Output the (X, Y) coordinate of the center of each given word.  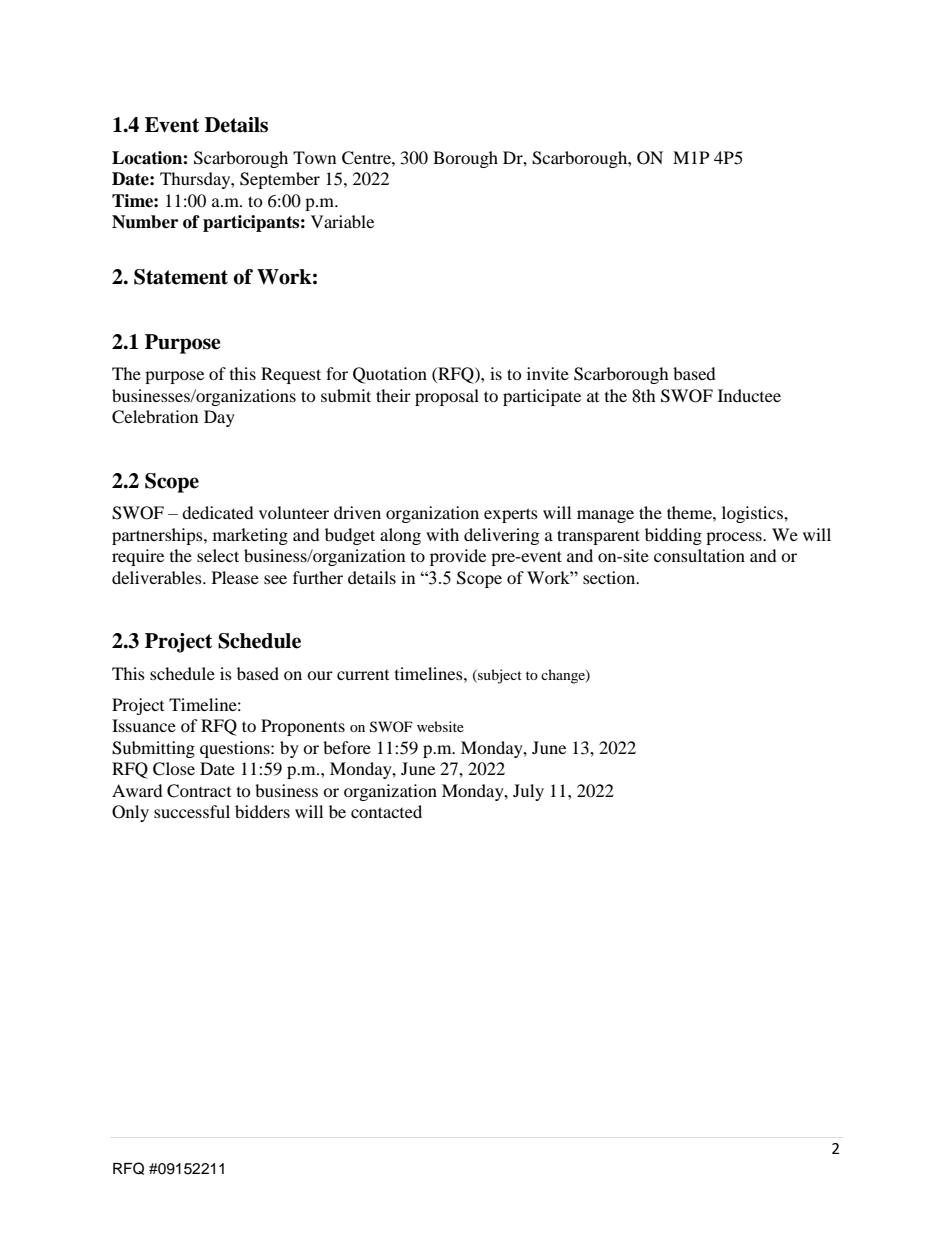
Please (235, 577)
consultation (699, 555)
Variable (342, 221)
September (280, 180)
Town (314, 157)
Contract (199, 791)
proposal (447, 397)
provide (458, 557)
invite (548, 373)
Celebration (155, 417)
